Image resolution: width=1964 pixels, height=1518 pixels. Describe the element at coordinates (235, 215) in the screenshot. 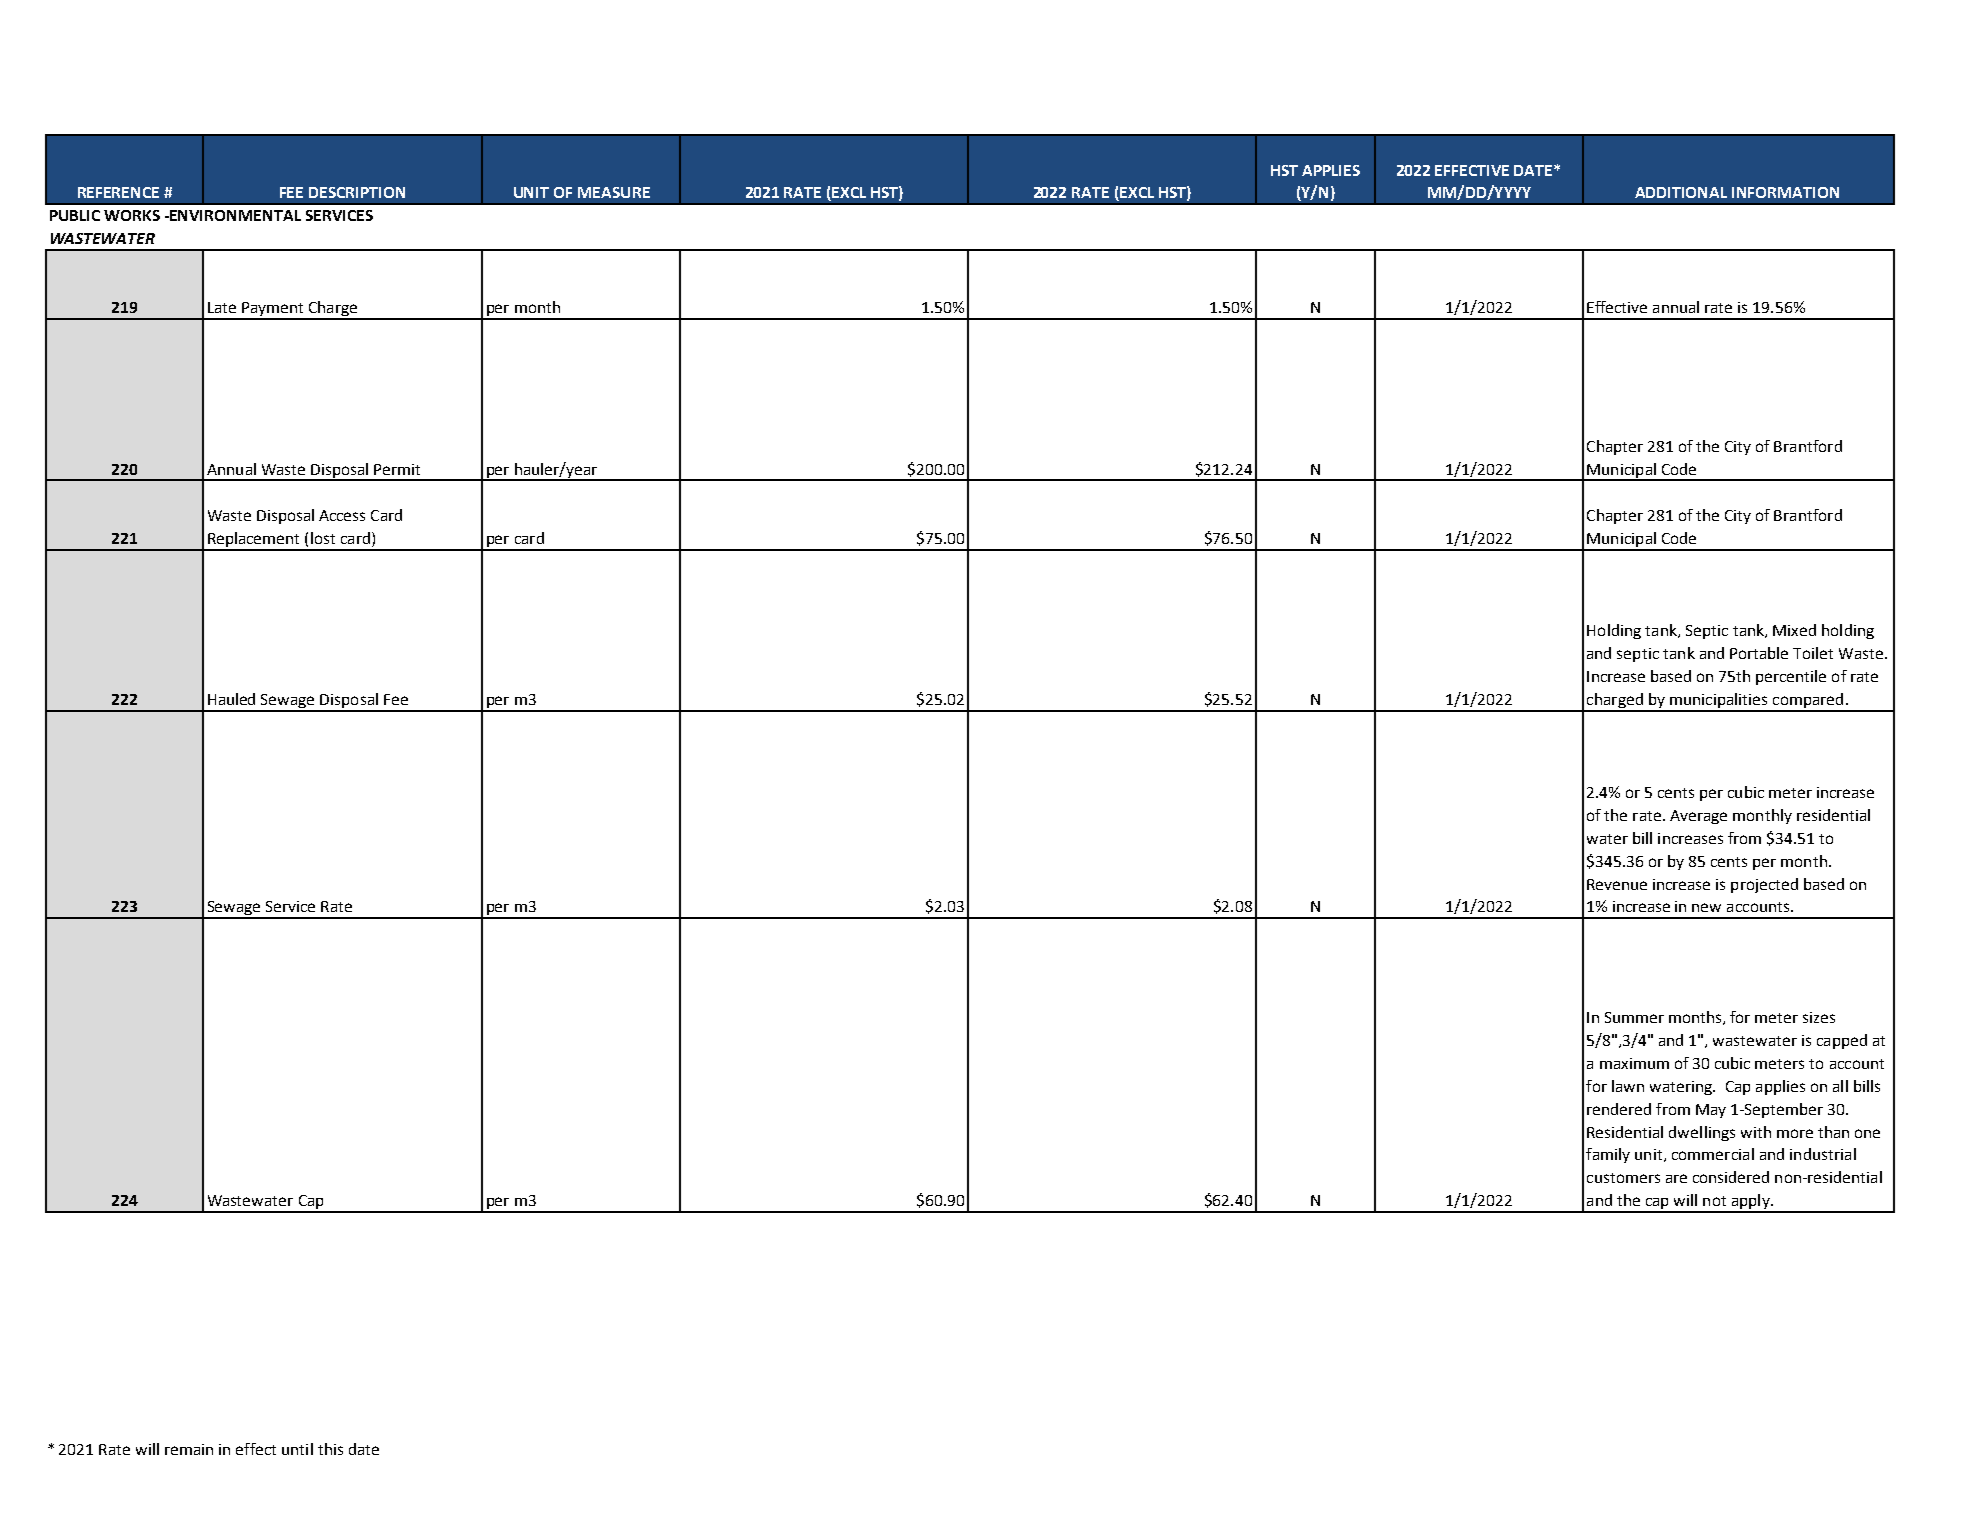

I see `ENVIRONMENTAL` at that location.
